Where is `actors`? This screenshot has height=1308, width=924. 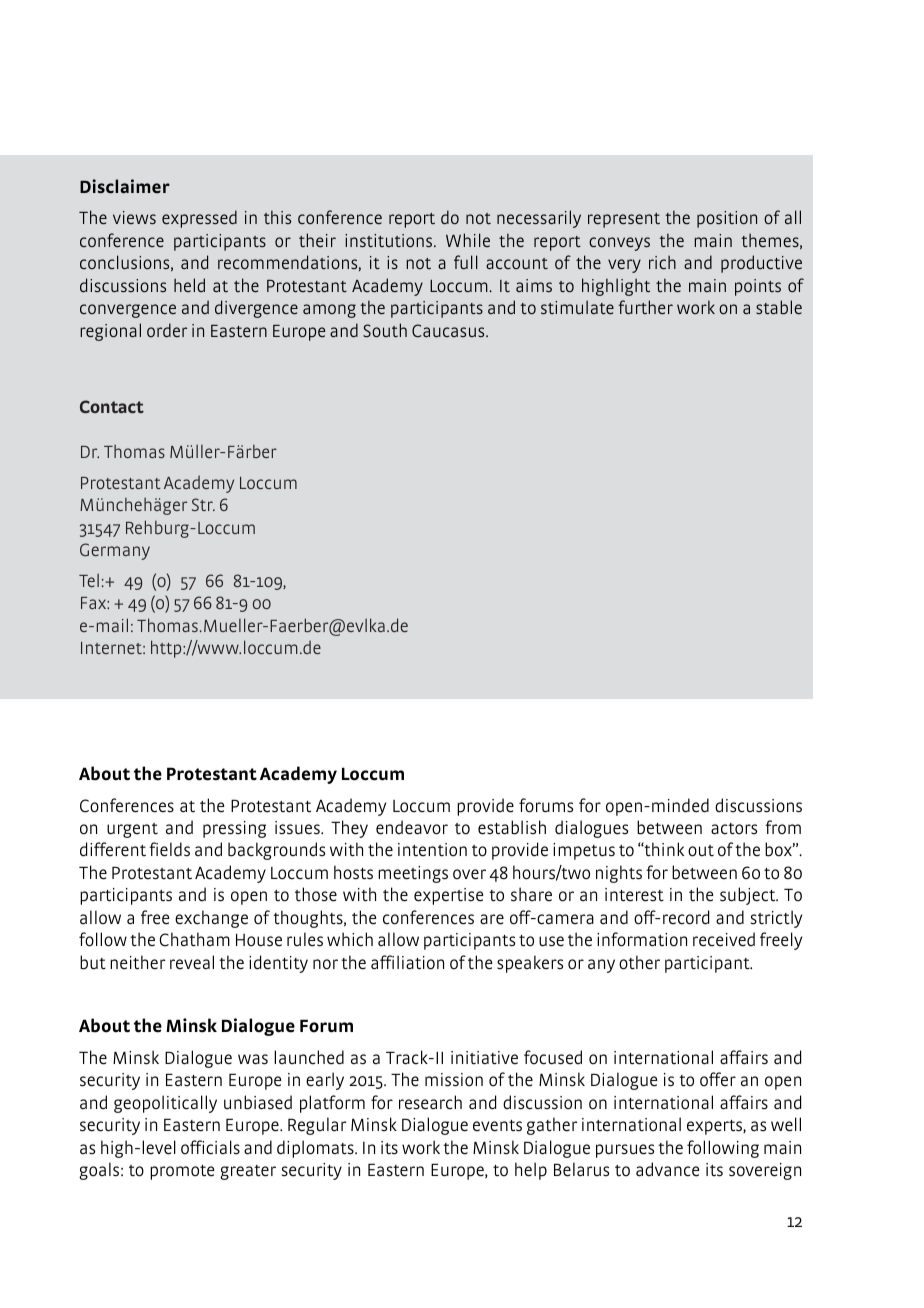
actors is located at coordinates (734, 829).
